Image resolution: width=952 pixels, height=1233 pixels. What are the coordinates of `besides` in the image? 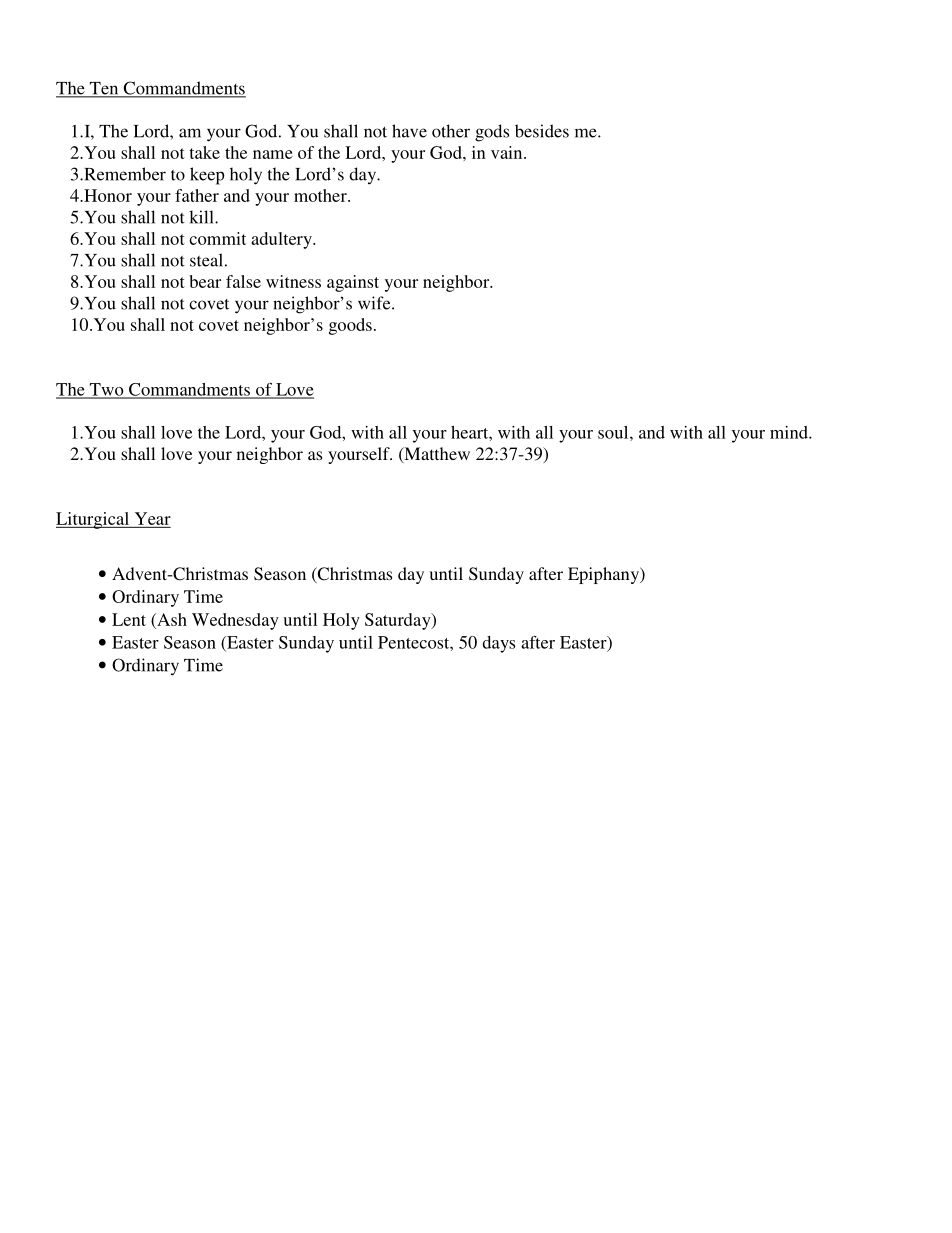 It's located at (542, 131).
